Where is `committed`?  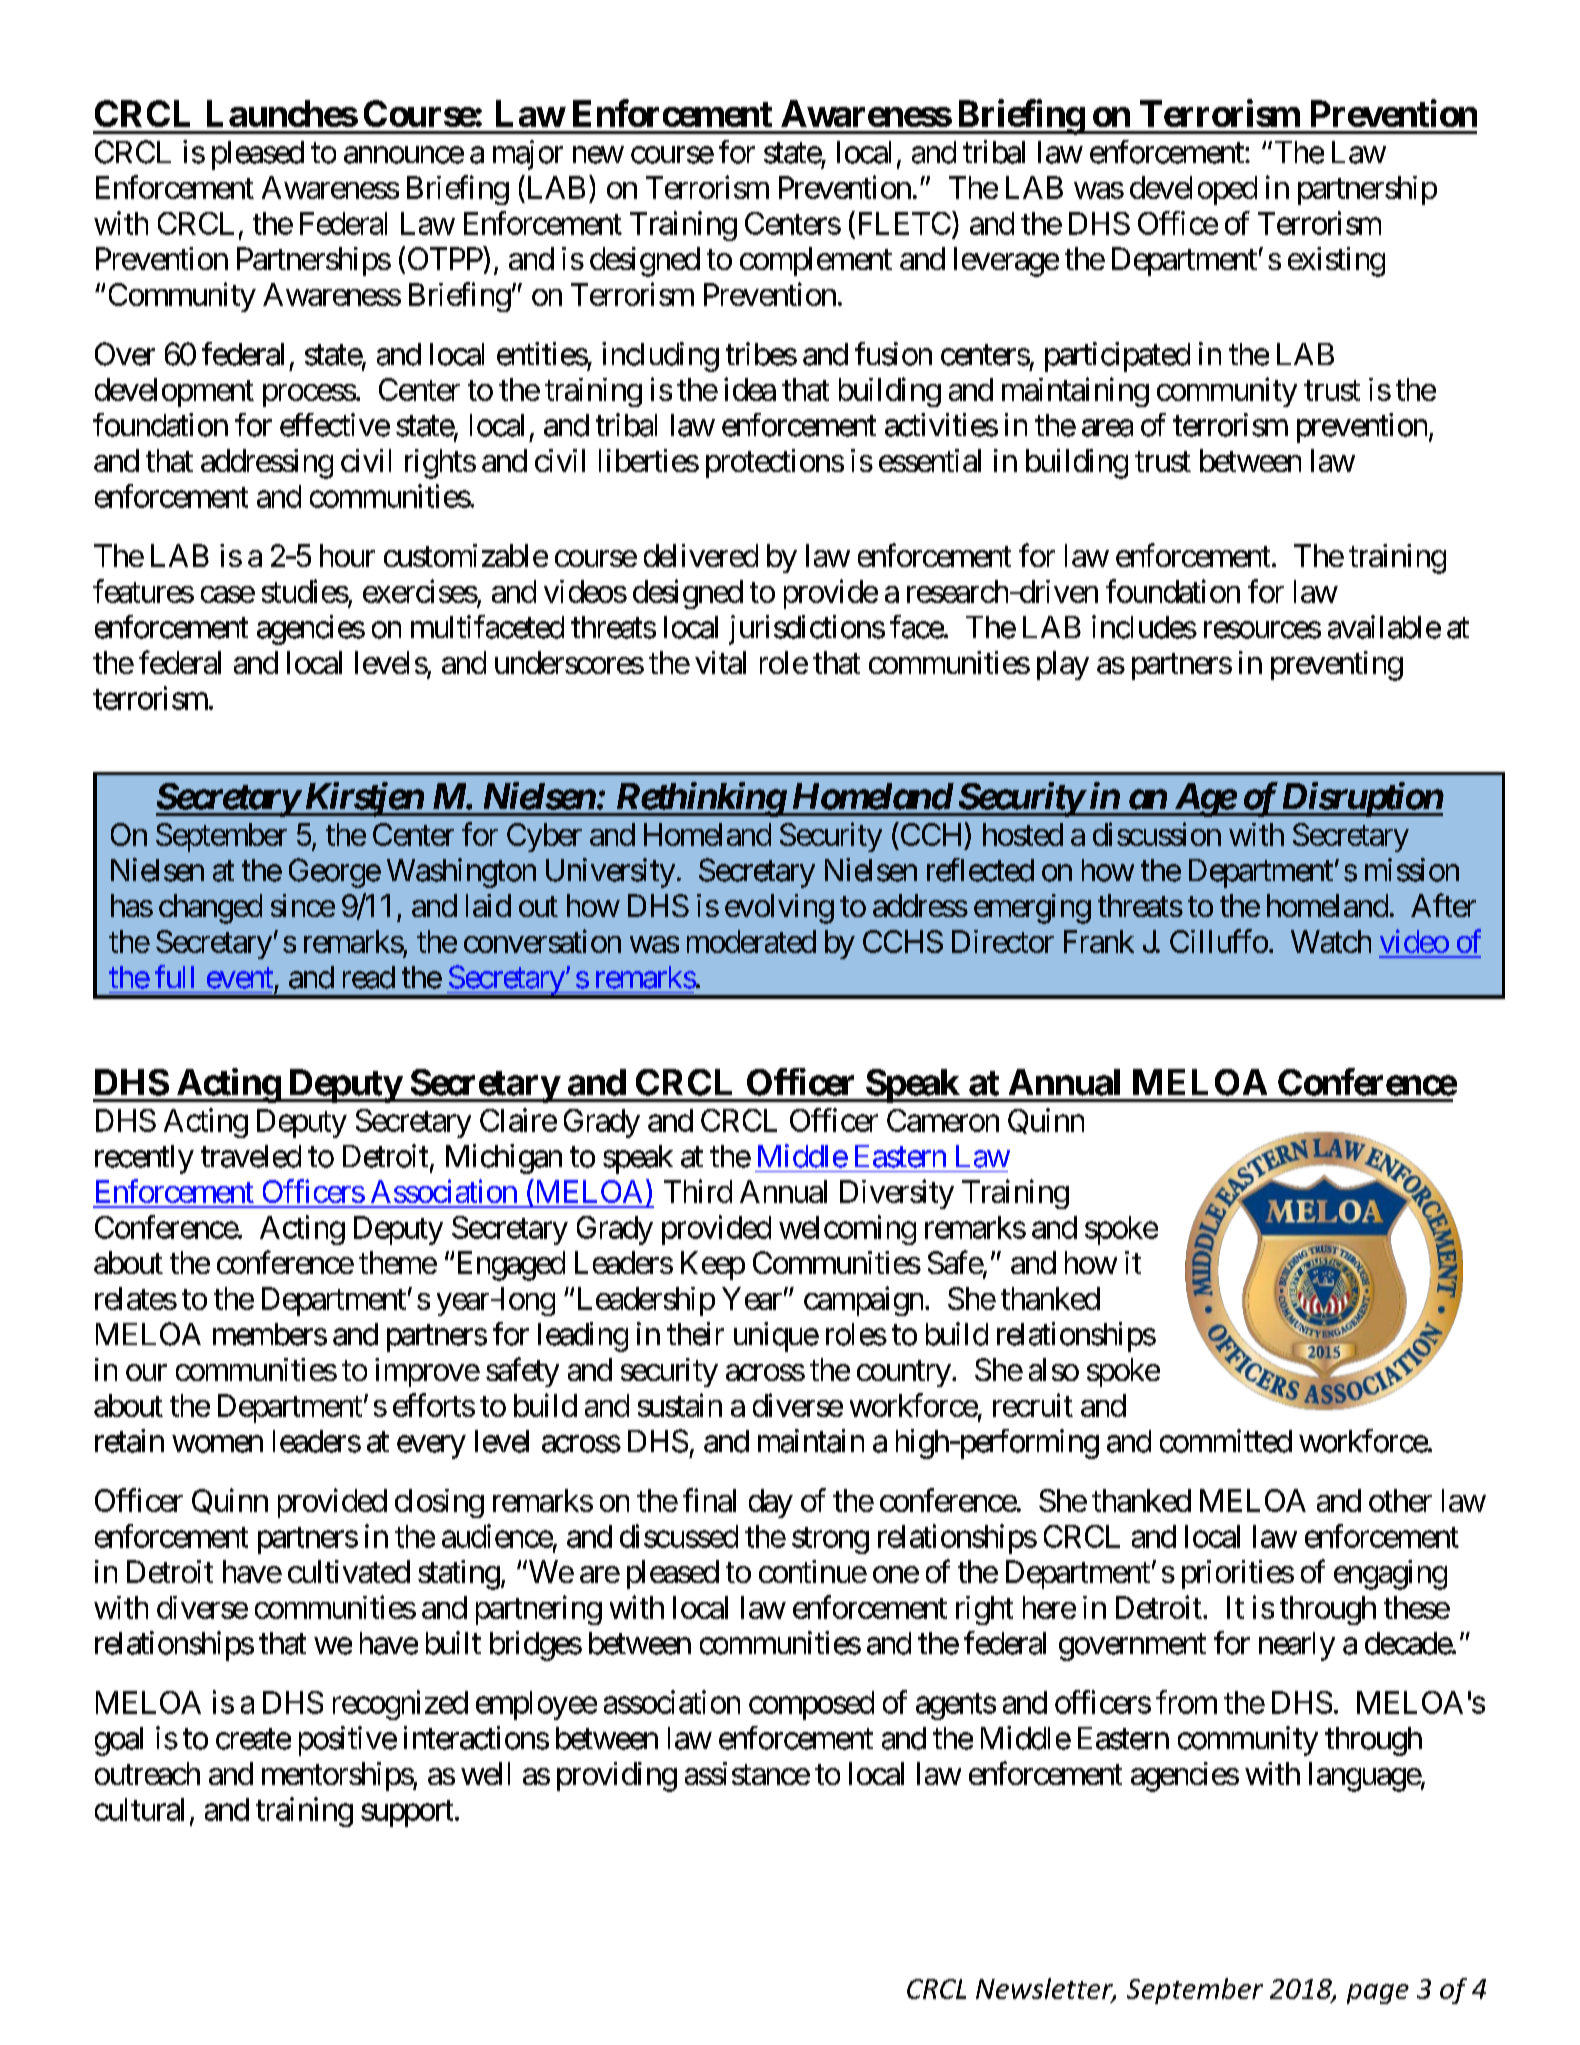 committed is located at coordinates (1226, 1441).
